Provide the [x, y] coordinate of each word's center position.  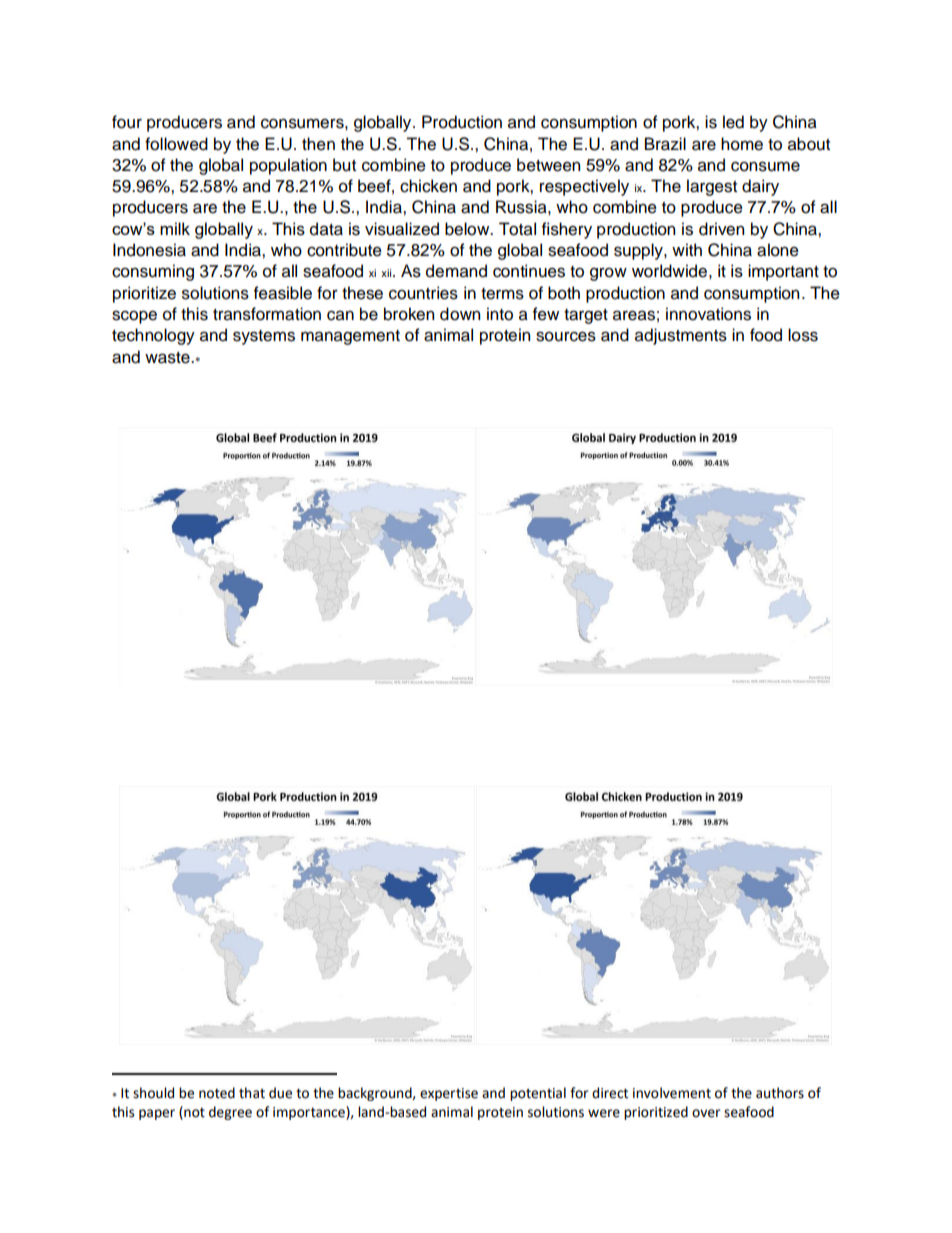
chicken [428, 186]
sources [566, 336]
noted [217, 1093]
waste [168, 358]
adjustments [681, 336]
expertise [449, 1094]
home [742, 144]
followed [176, 144]
